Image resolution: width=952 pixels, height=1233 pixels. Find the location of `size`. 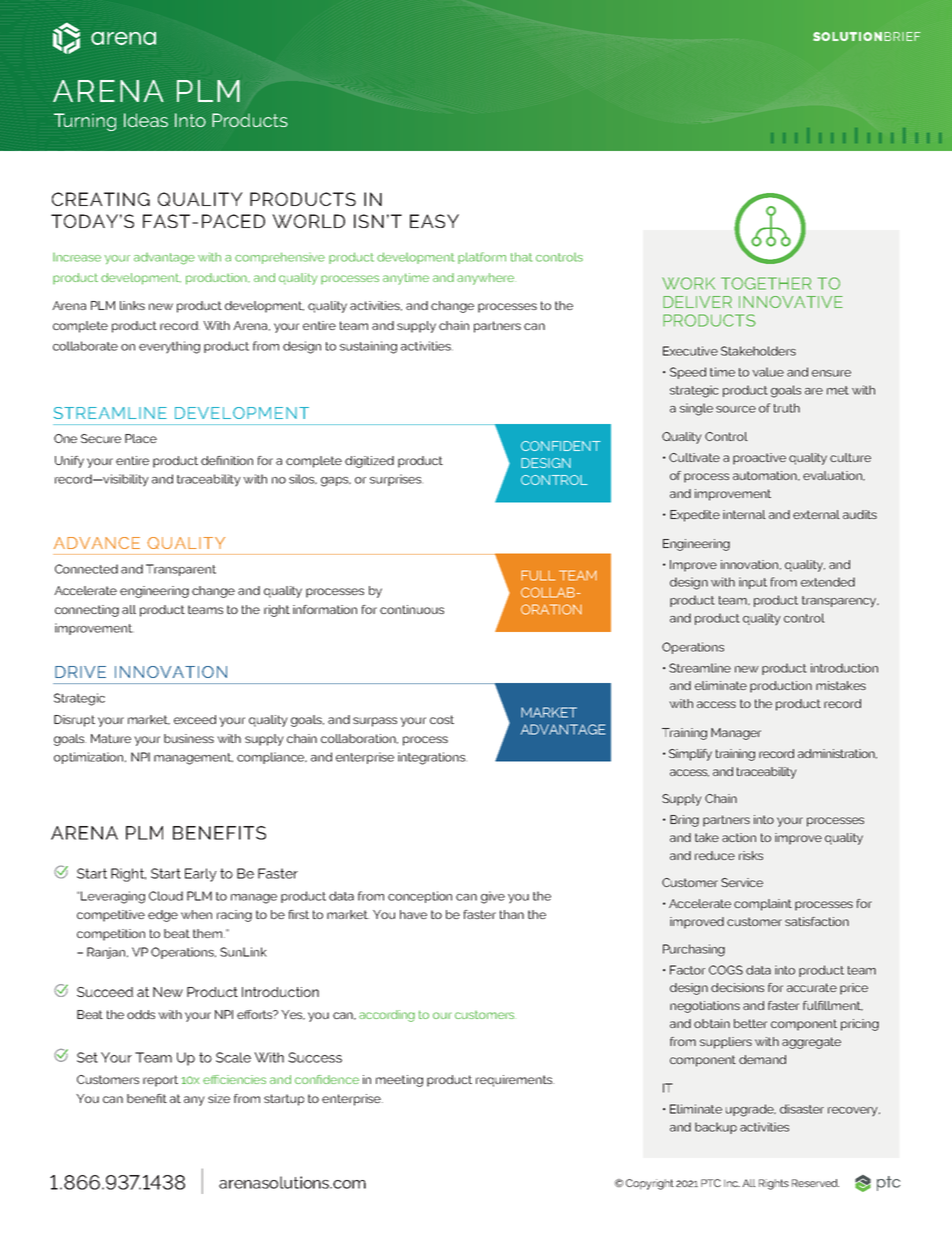

size is located at coordinates (219, 1098).
